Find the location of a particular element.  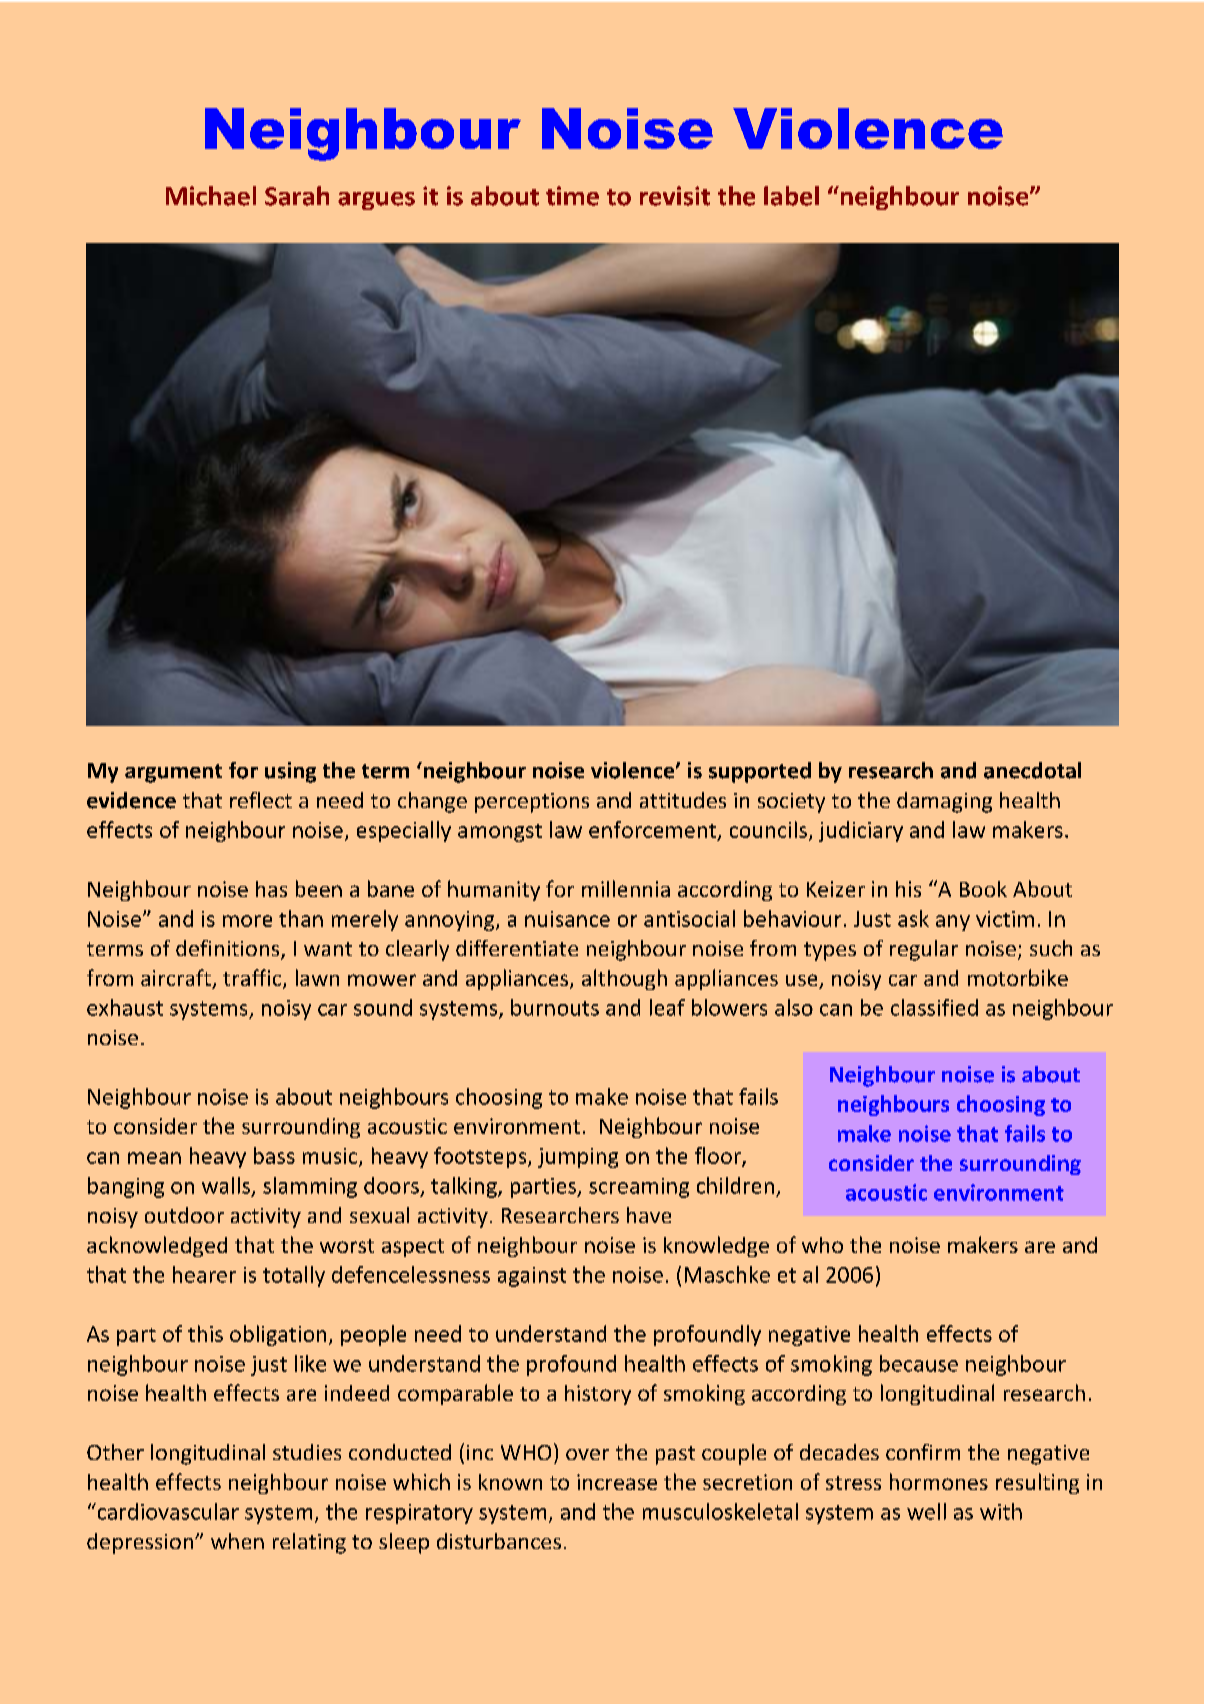

Michael is located at coordinates (211, 196).
